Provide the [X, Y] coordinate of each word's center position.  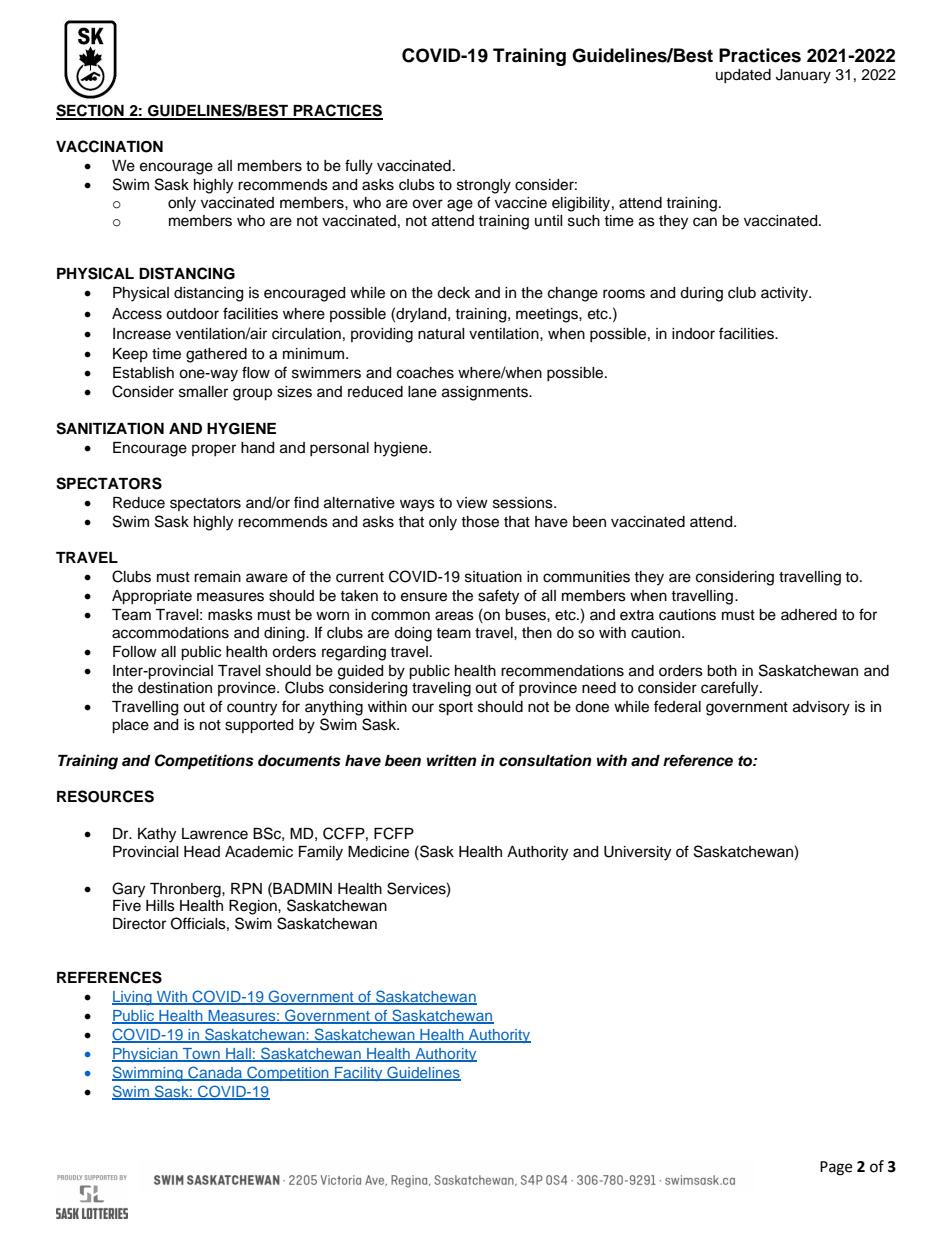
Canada [215, 1073]
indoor [693, 334]
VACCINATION [109, 146]
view [472, 503]
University [637, 853]
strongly [484, 186]
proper [214, 450]
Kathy [157, 835]
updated [743, 76]
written [451, 760]
